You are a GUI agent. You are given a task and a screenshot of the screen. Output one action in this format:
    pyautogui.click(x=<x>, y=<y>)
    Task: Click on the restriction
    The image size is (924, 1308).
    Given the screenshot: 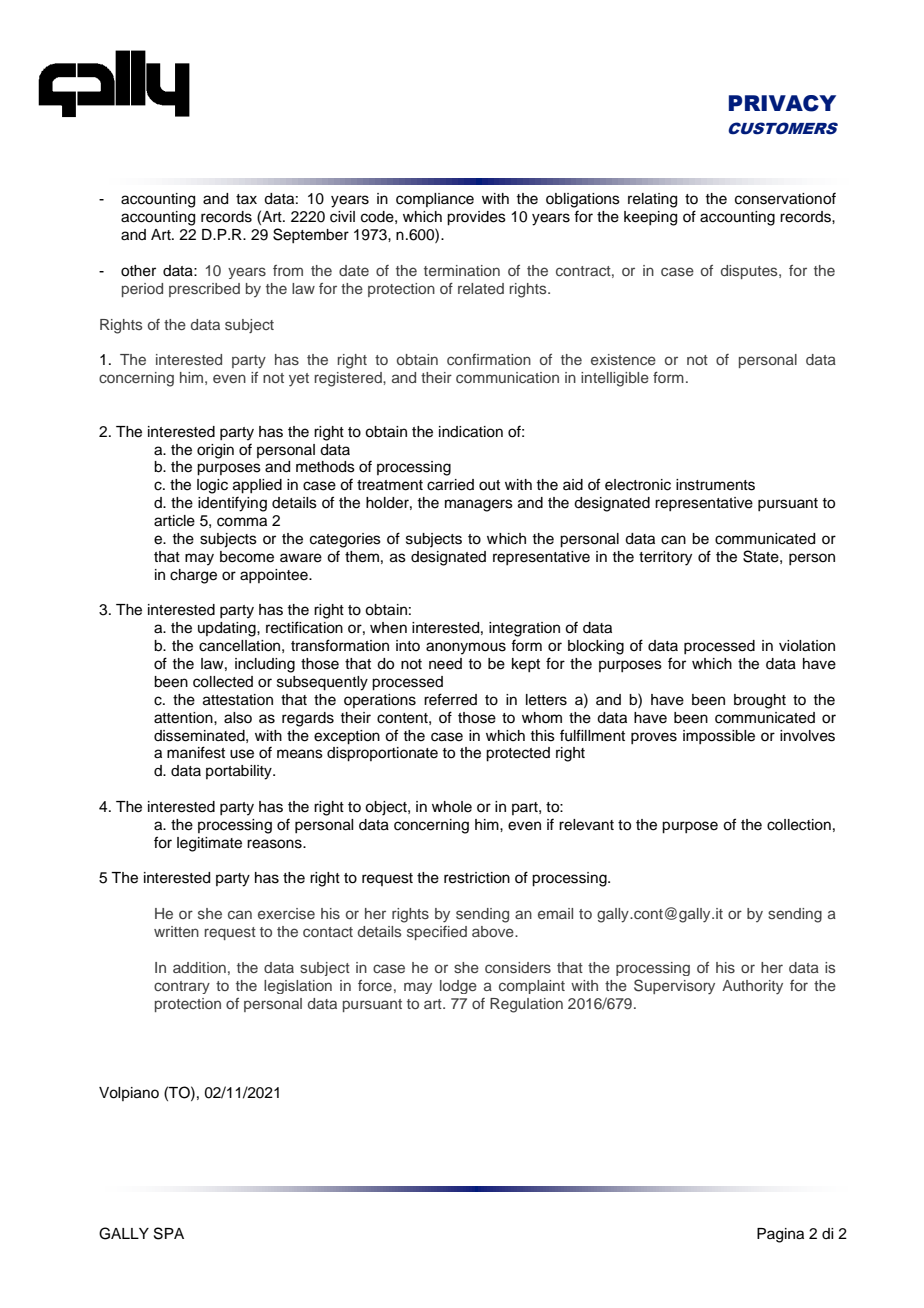 What is the action you would take?
    pyautogui.click(x=477, y=878)
